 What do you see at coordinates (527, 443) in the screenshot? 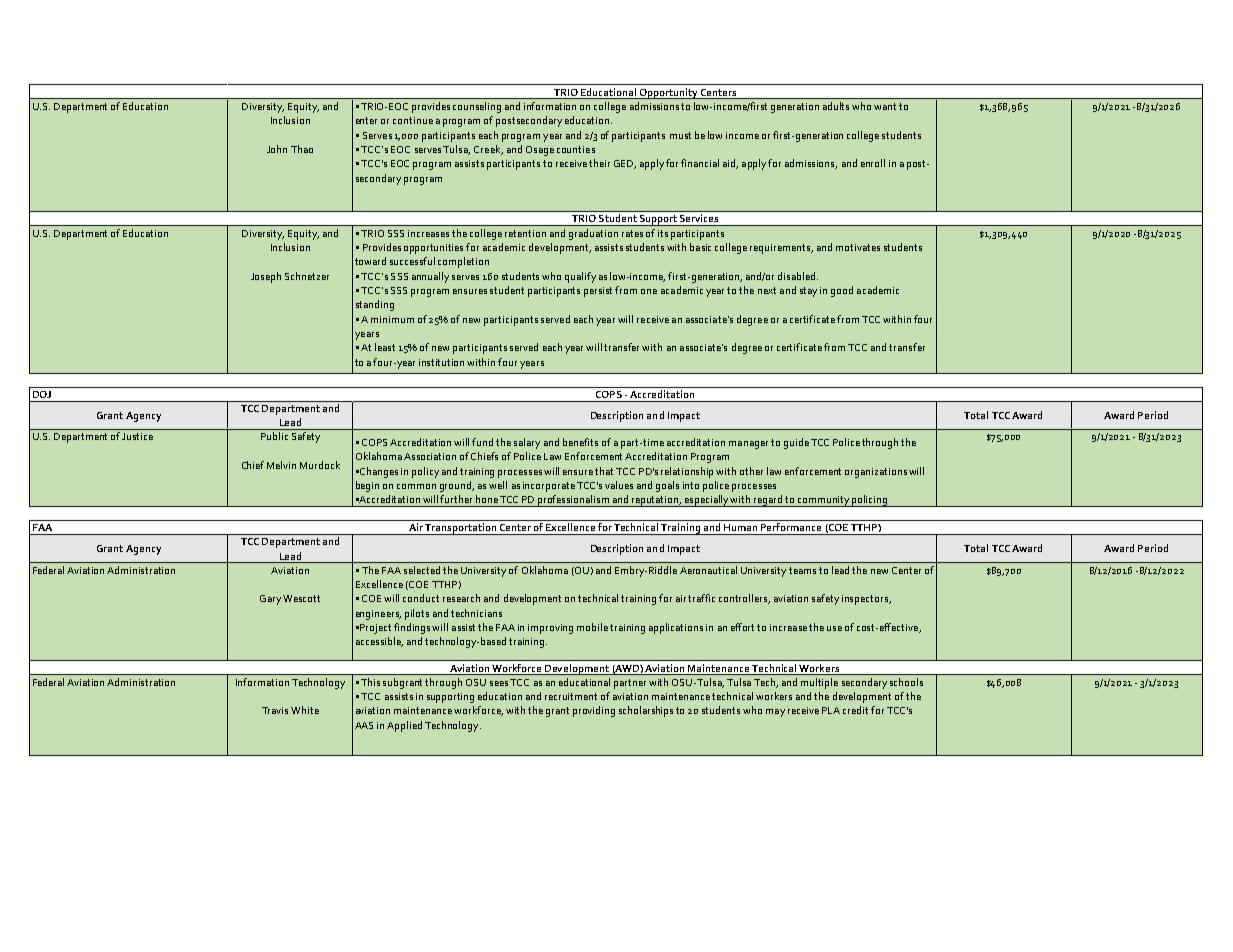
I see `salary` at bounding box center [527, 443].
